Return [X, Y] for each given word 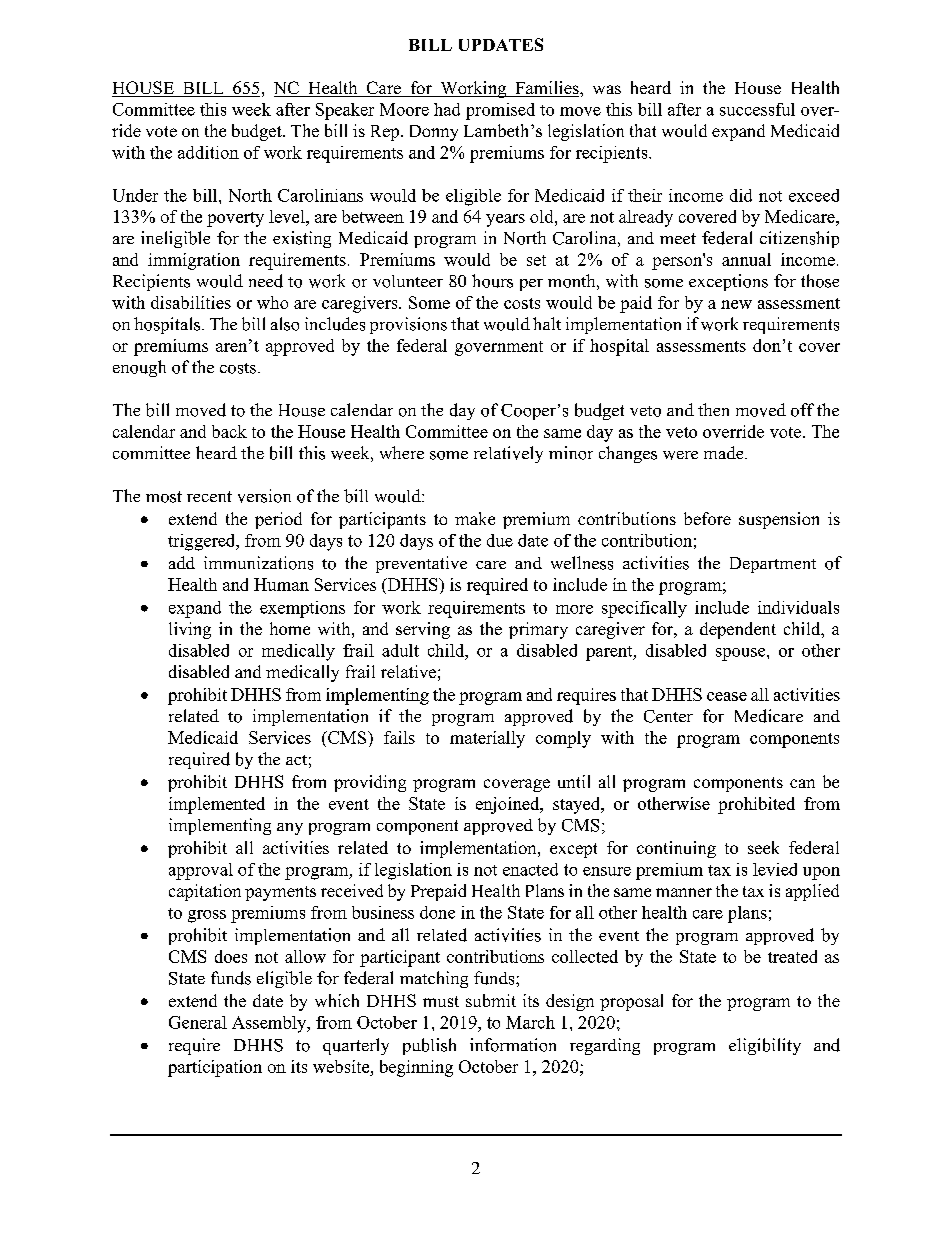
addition [208, 152]
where [402, 452]
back [229, 431]
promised [500, 111]
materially [487, 739]
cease [727, 696]
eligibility [765, 1046]
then [713, 409]
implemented [217, 805]
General [198, 1022]
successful [757, 109]
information [513, 1045]
